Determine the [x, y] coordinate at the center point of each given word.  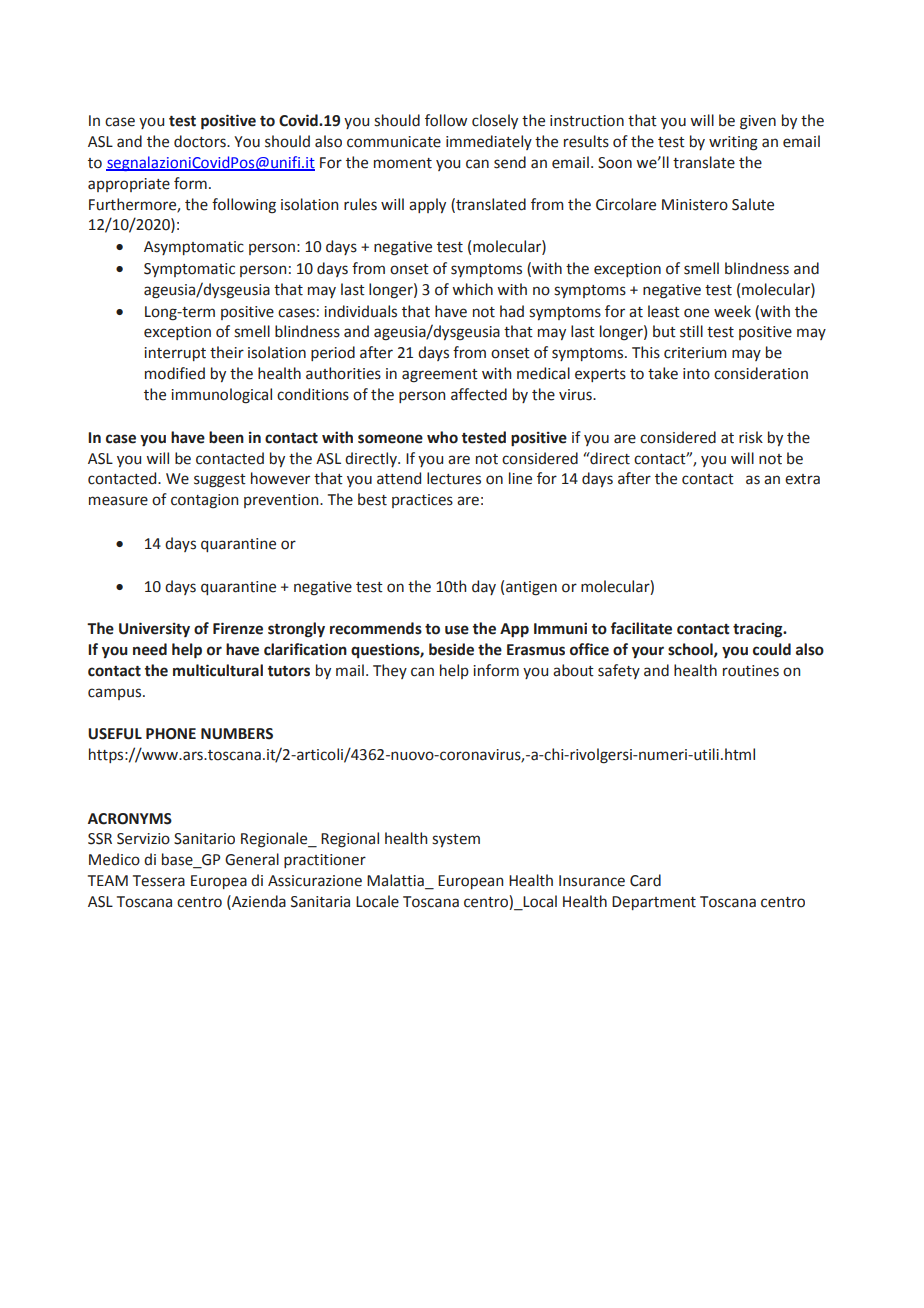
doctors [201, 141]
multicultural [218, 670]
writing [733, 143]
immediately [489, 142]
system [456, 840]
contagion [204, 501]
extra [802, 479]
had [512, 311]
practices [422, 501]
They [390, 671]
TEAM [108, 880]
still [691, 331]
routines [751, 671]
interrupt [175, 354]
